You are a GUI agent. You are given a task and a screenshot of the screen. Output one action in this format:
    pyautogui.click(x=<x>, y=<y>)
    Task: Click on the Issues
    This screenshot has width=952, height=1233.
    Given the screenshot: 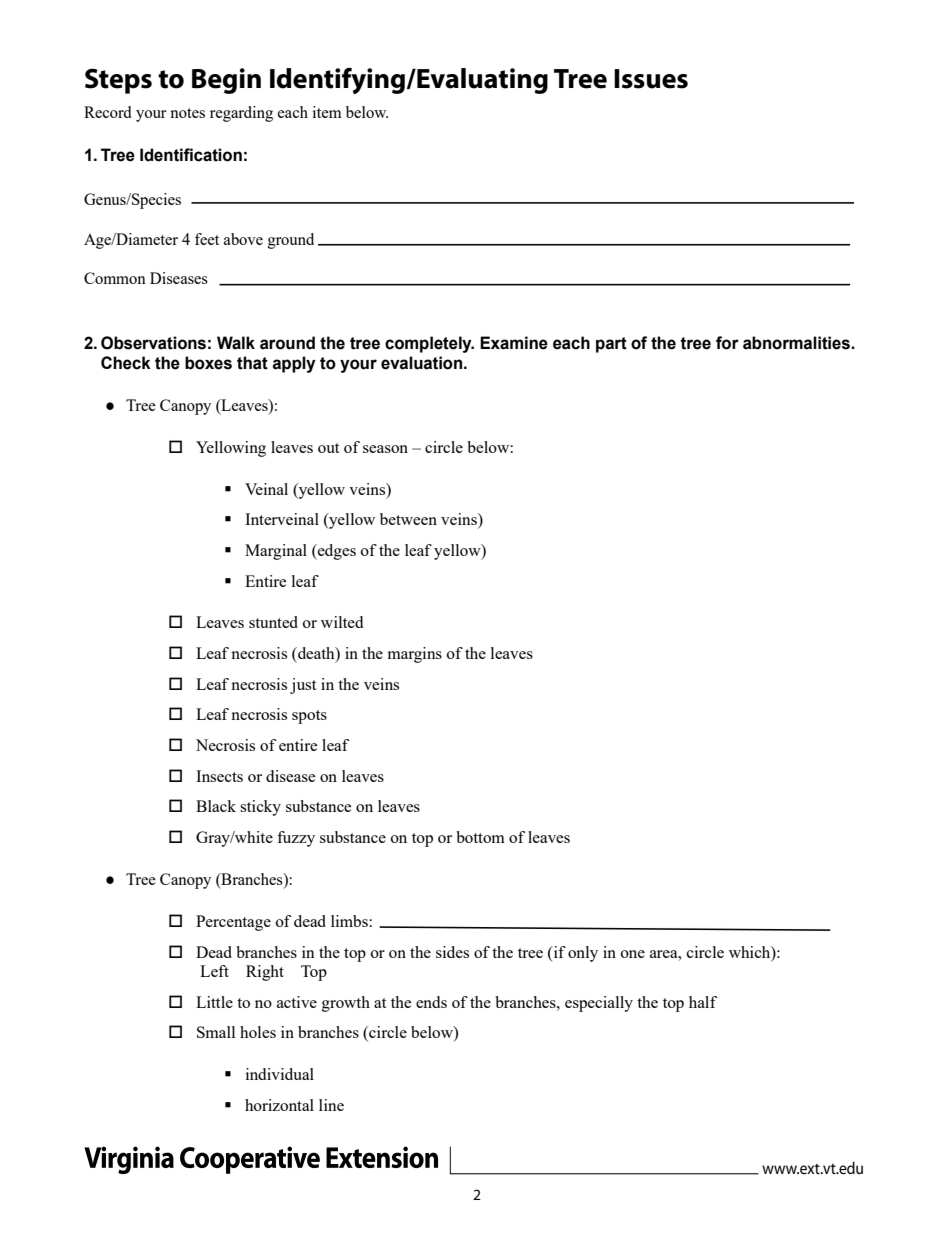 What is the action you would take?
    pyautogui.click(x=651, y=79)
